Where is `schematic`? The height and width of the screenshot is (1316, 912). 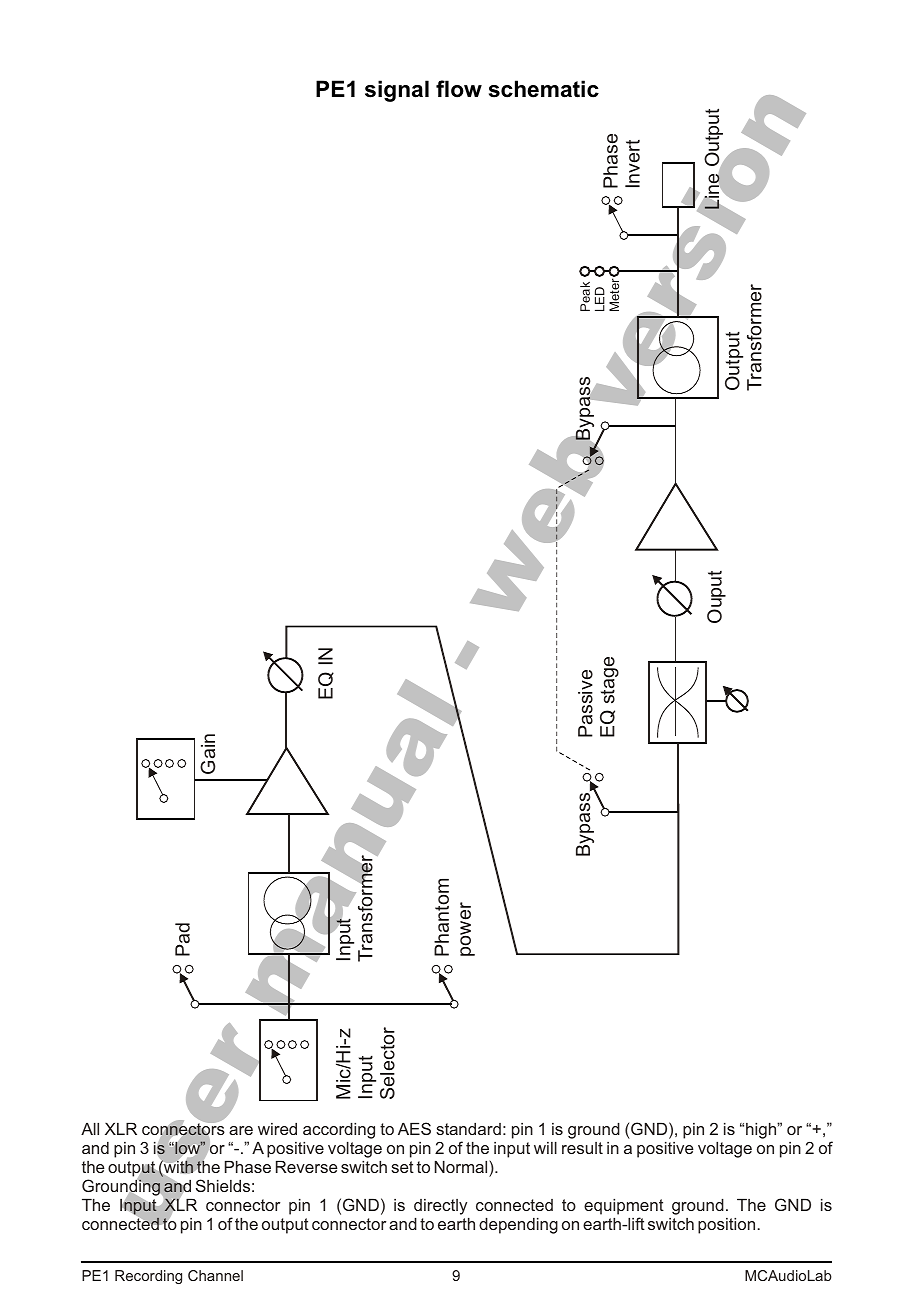
schematic is located at coordinates (544, 89).
